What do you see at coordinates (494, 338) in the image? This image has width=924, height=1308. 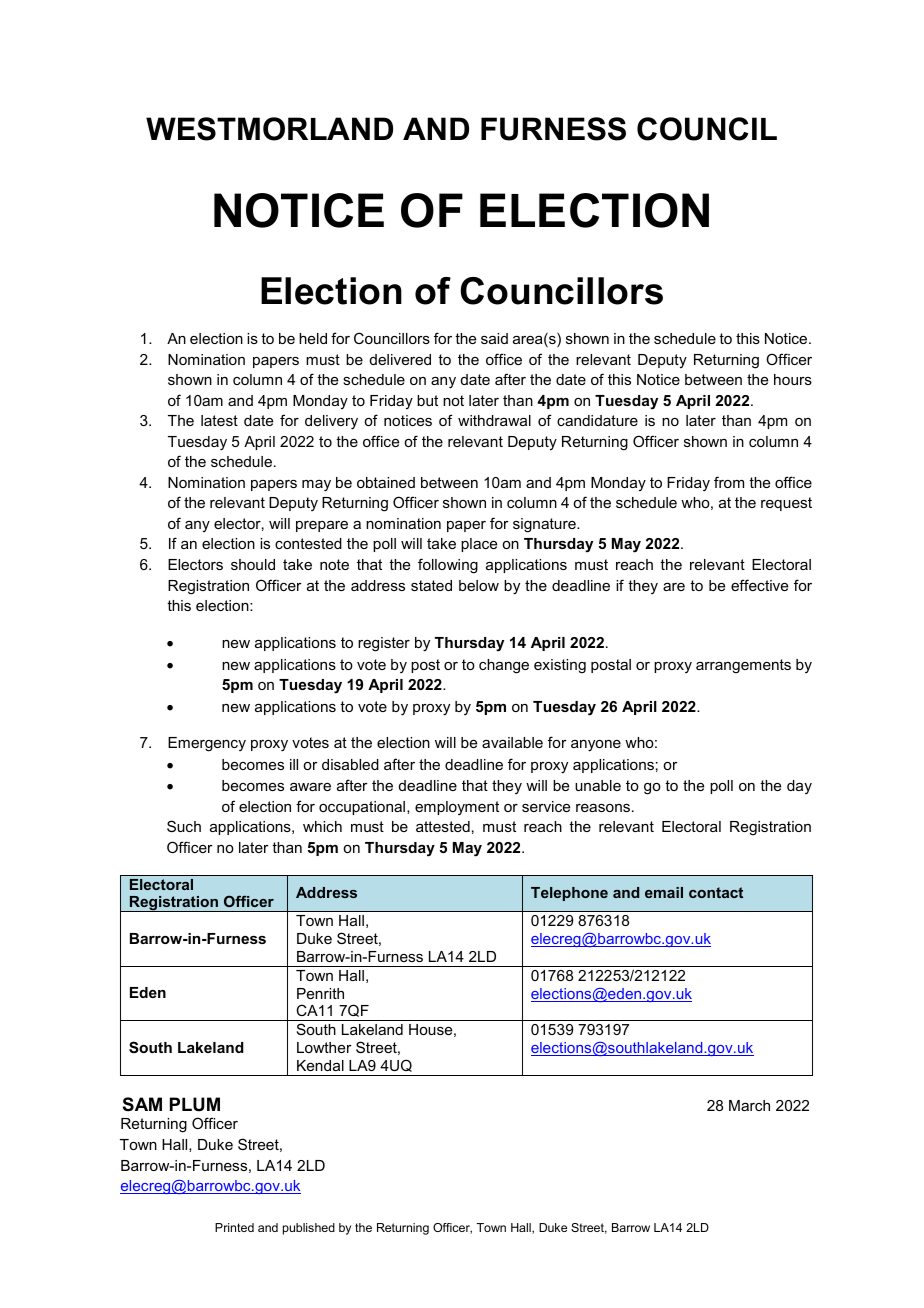 I see `said` at bounding box center [494, 338].
